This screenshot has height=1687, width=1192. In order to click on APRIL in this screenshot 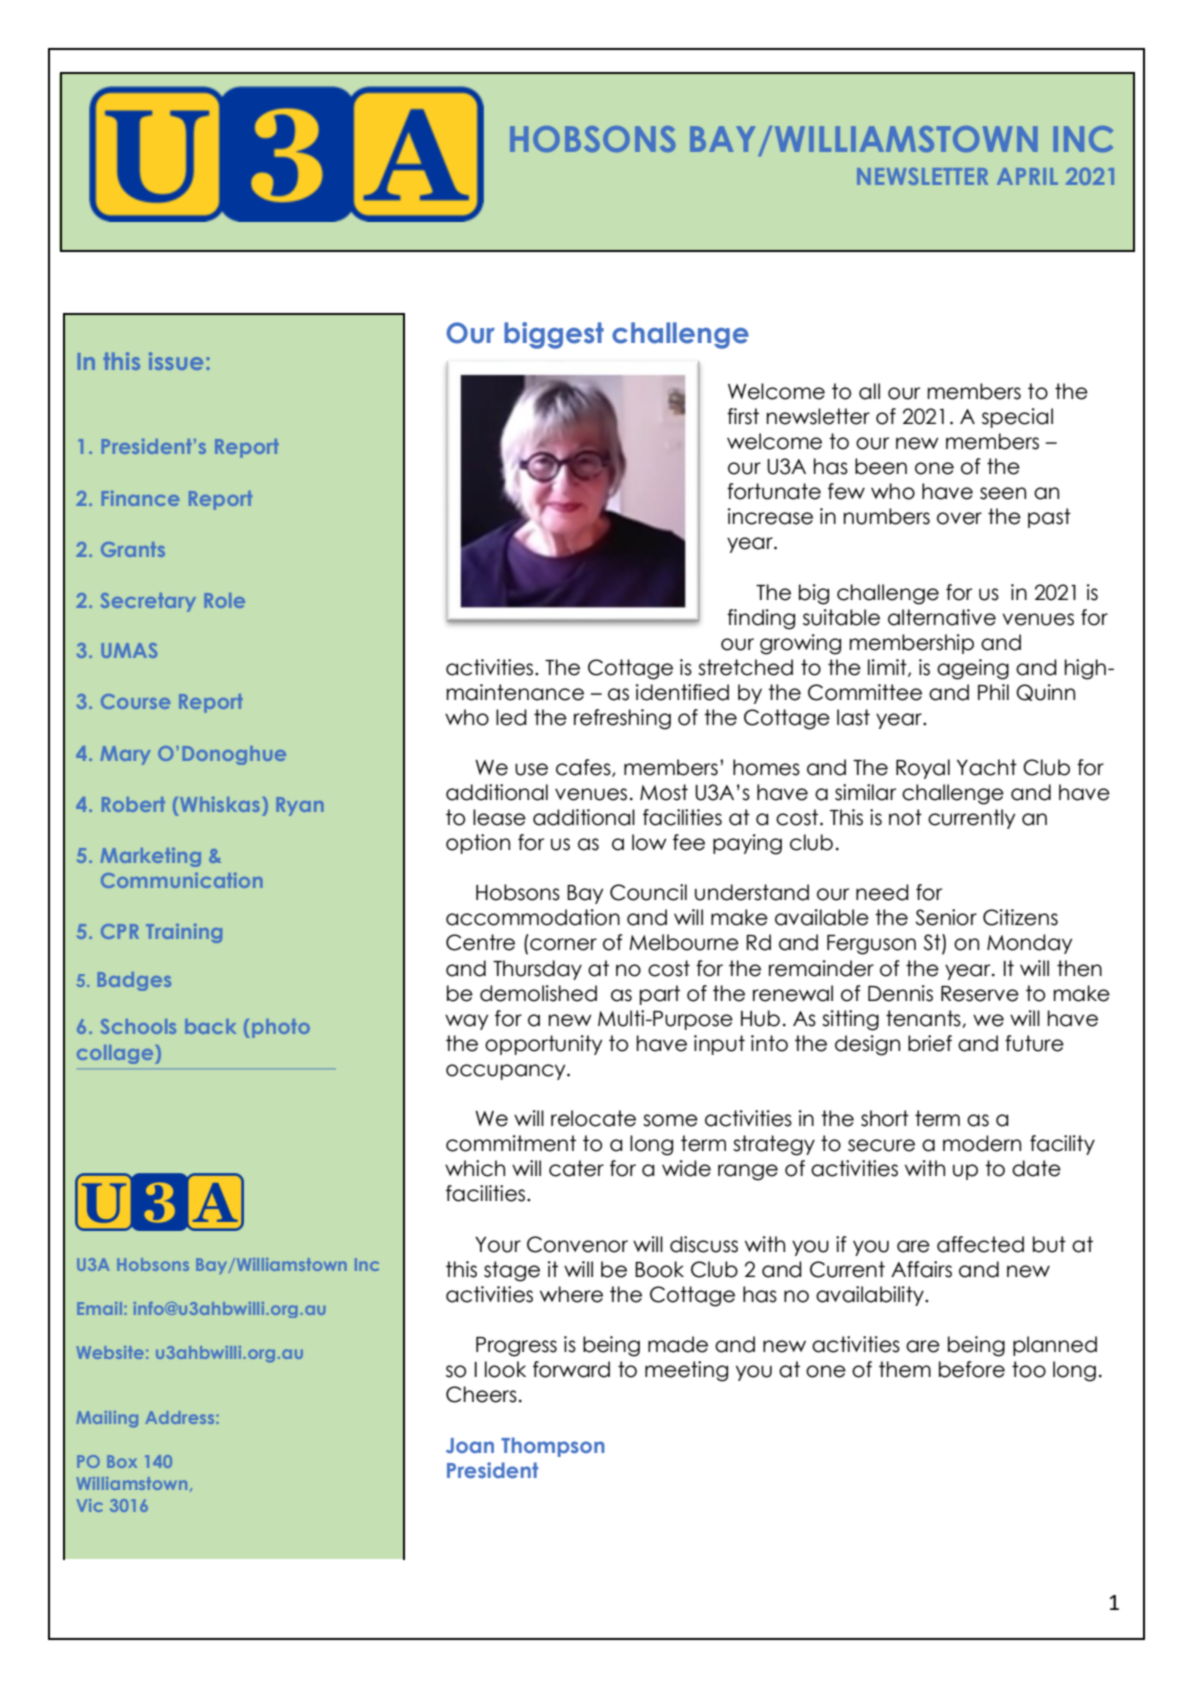, I will do `click(1027, 176)`.
